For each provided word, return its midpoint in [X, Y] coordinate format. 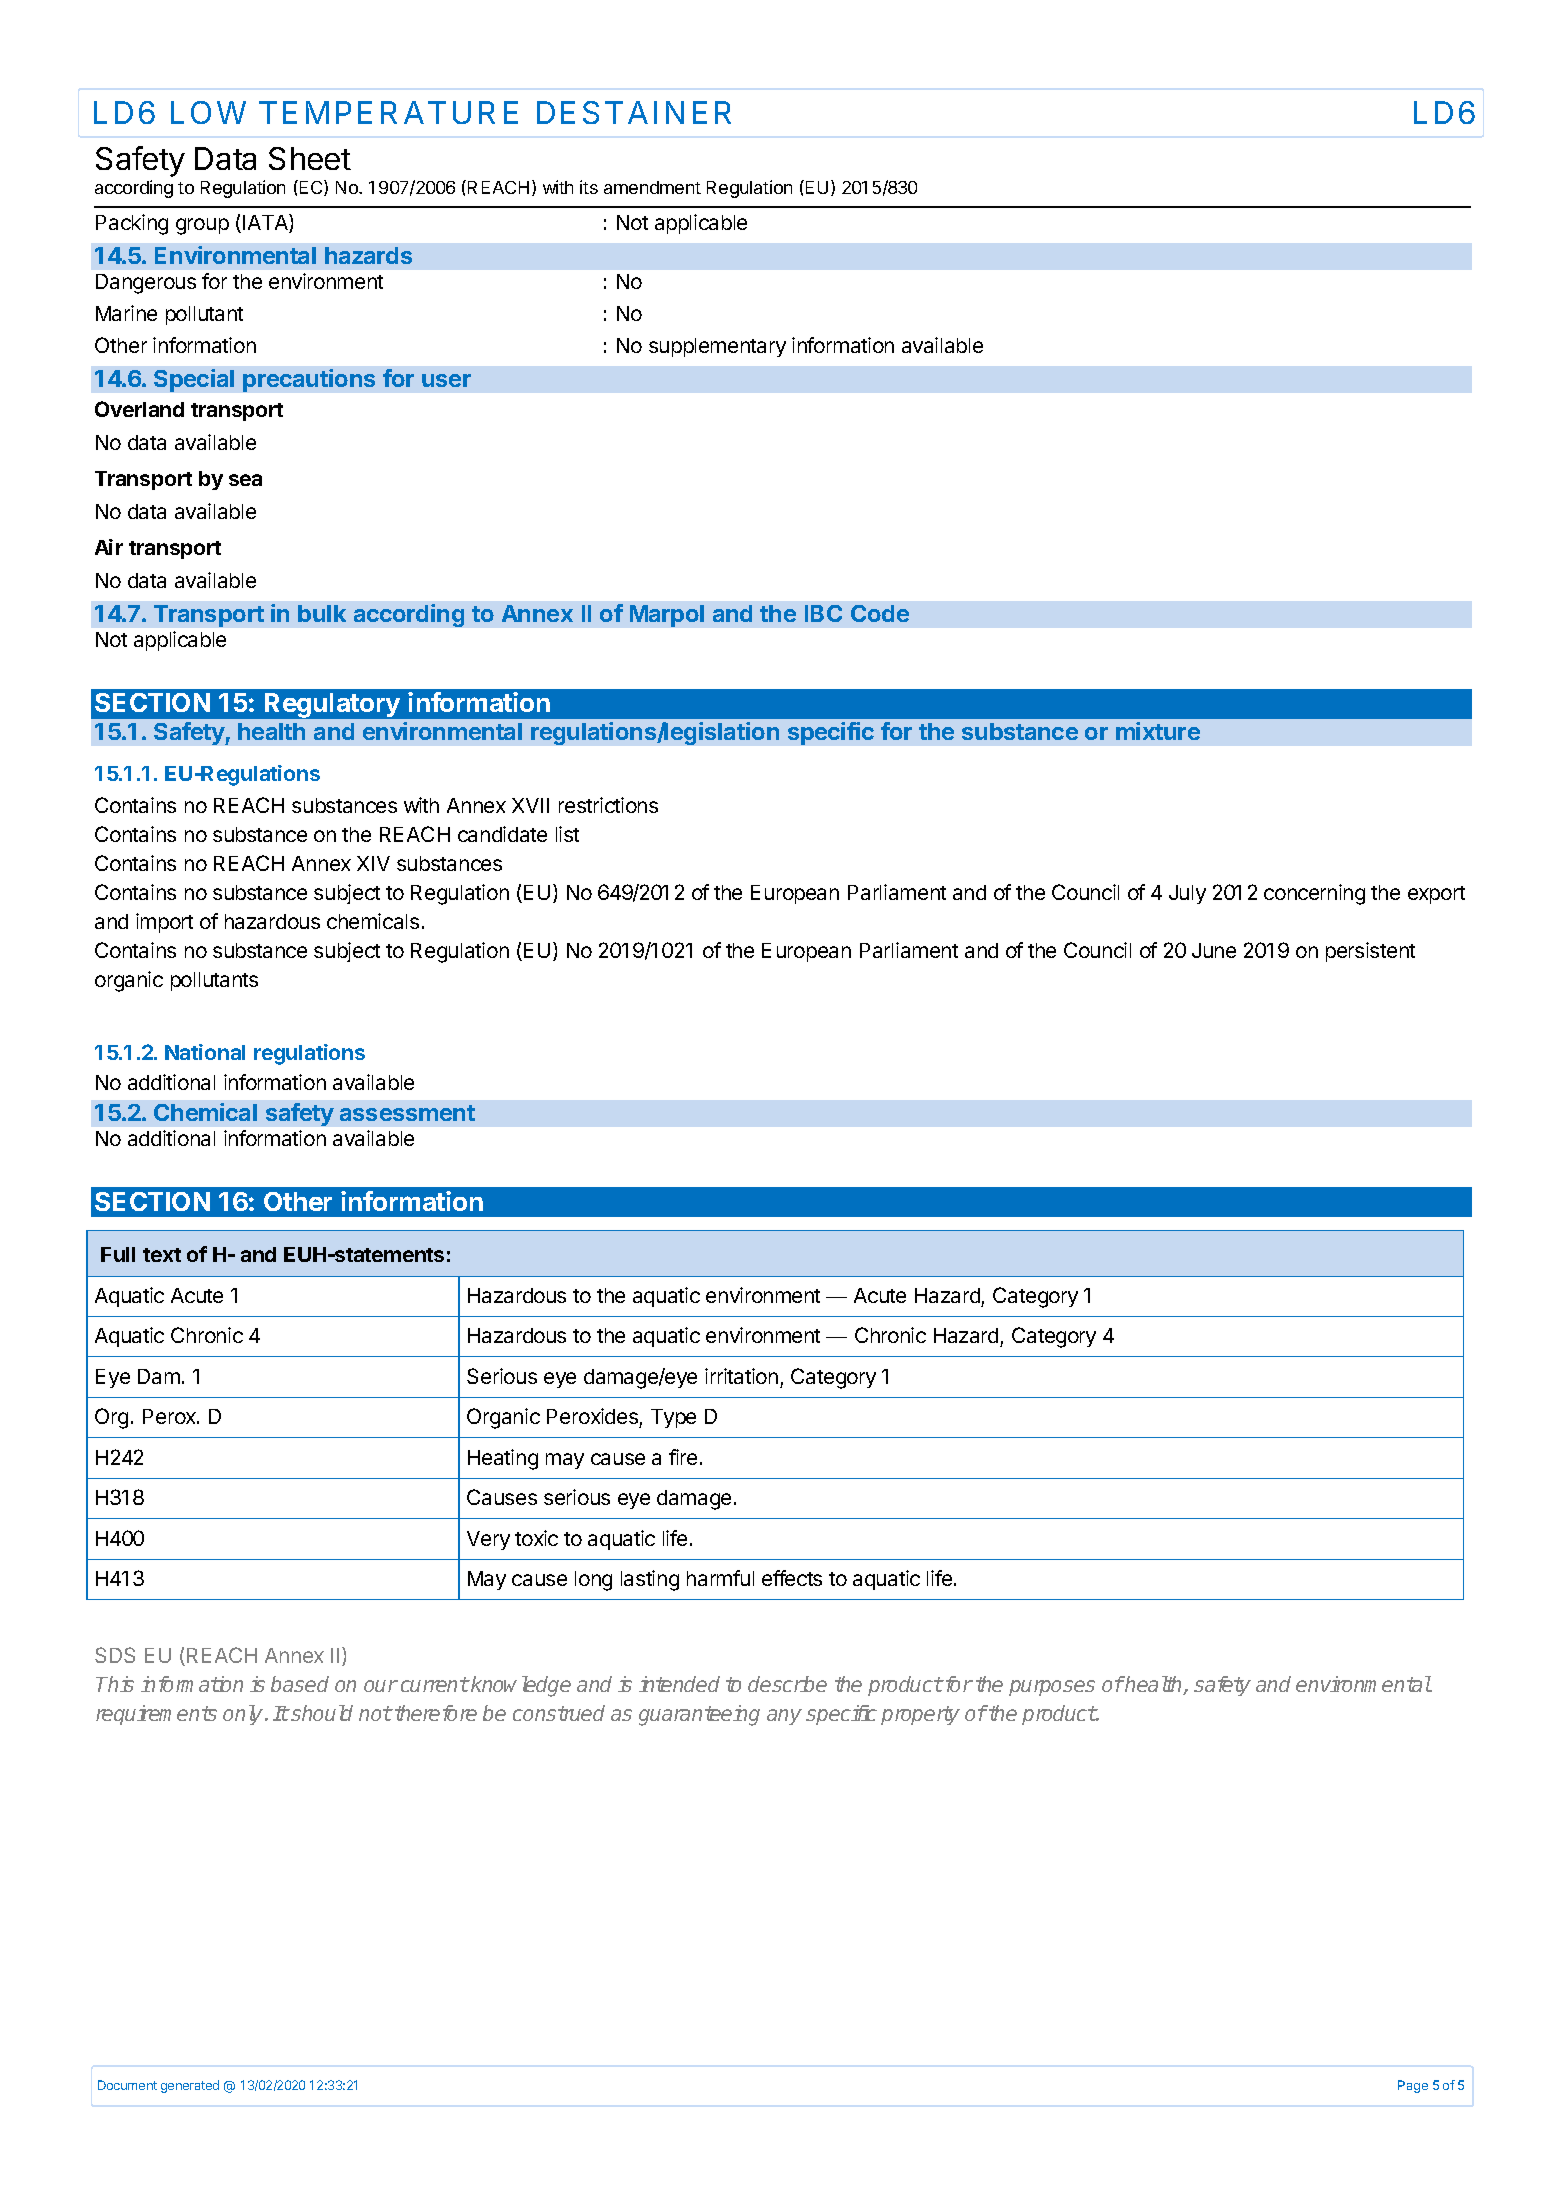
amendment [652, 187]
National [205, 1052]
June [1214, 950]
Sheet [310, 158]
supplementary [717, 347]
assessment [407, 1113]
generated [190, 2086]
